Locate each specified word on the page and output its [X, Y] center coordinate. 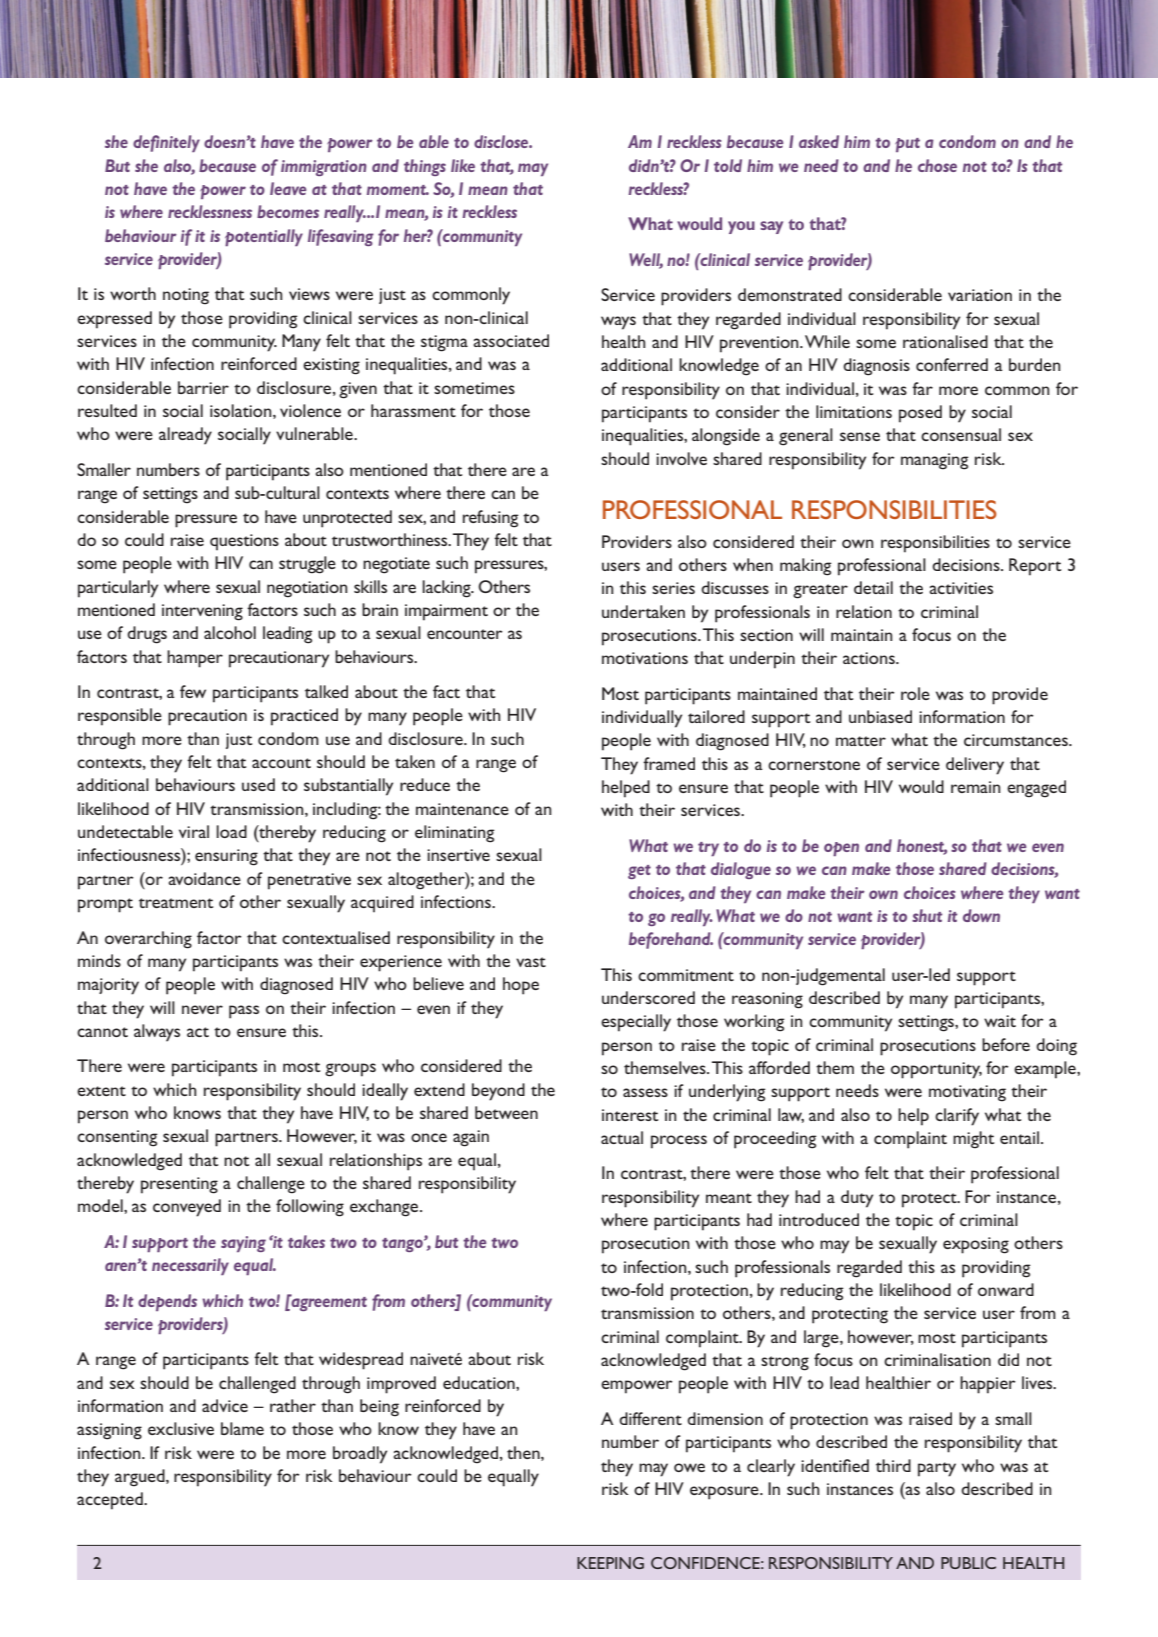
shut [927, 915]
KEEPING [610, 1563]
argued [141, 1478]
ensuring [226, 857]
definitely [166, 143]
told [728, 165]
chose [937, 165]
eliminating [455, 834]
